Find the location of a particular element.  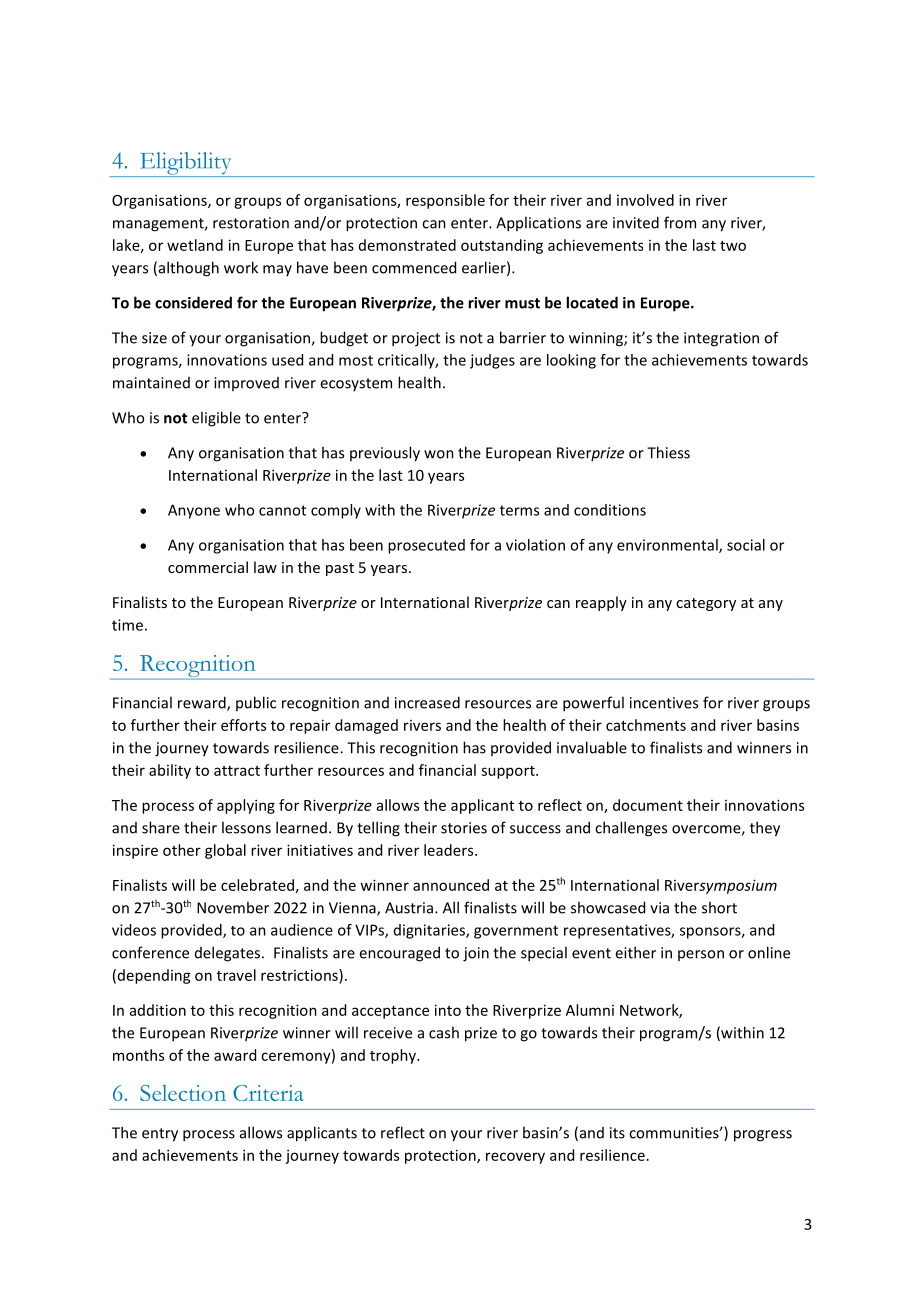

from is located at coordinates (680, 222).
